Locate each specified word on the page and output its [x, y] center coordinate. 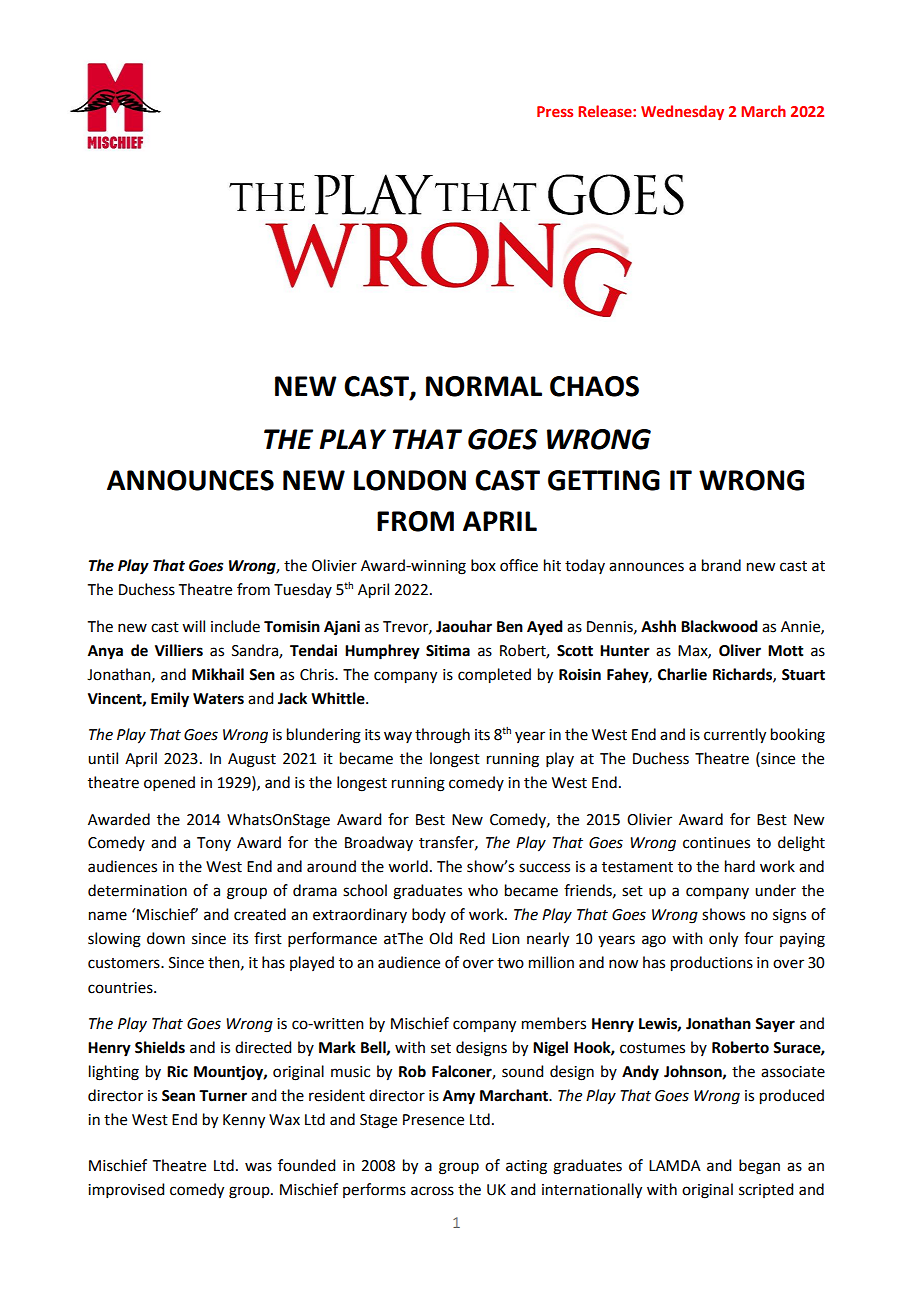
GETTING [604, 480]
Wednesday [682, 112]
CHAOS [594, 386]
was [258, 1167]
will [193, 626]
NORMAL [484, 386]
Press [555, 111]
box [483, 565]
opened [169, 783]
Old [440, 938]
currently [735, 736]
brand [721, 565]
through [442, 736]
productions [712, 964]
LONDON [410, 480]
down [166, 938]
